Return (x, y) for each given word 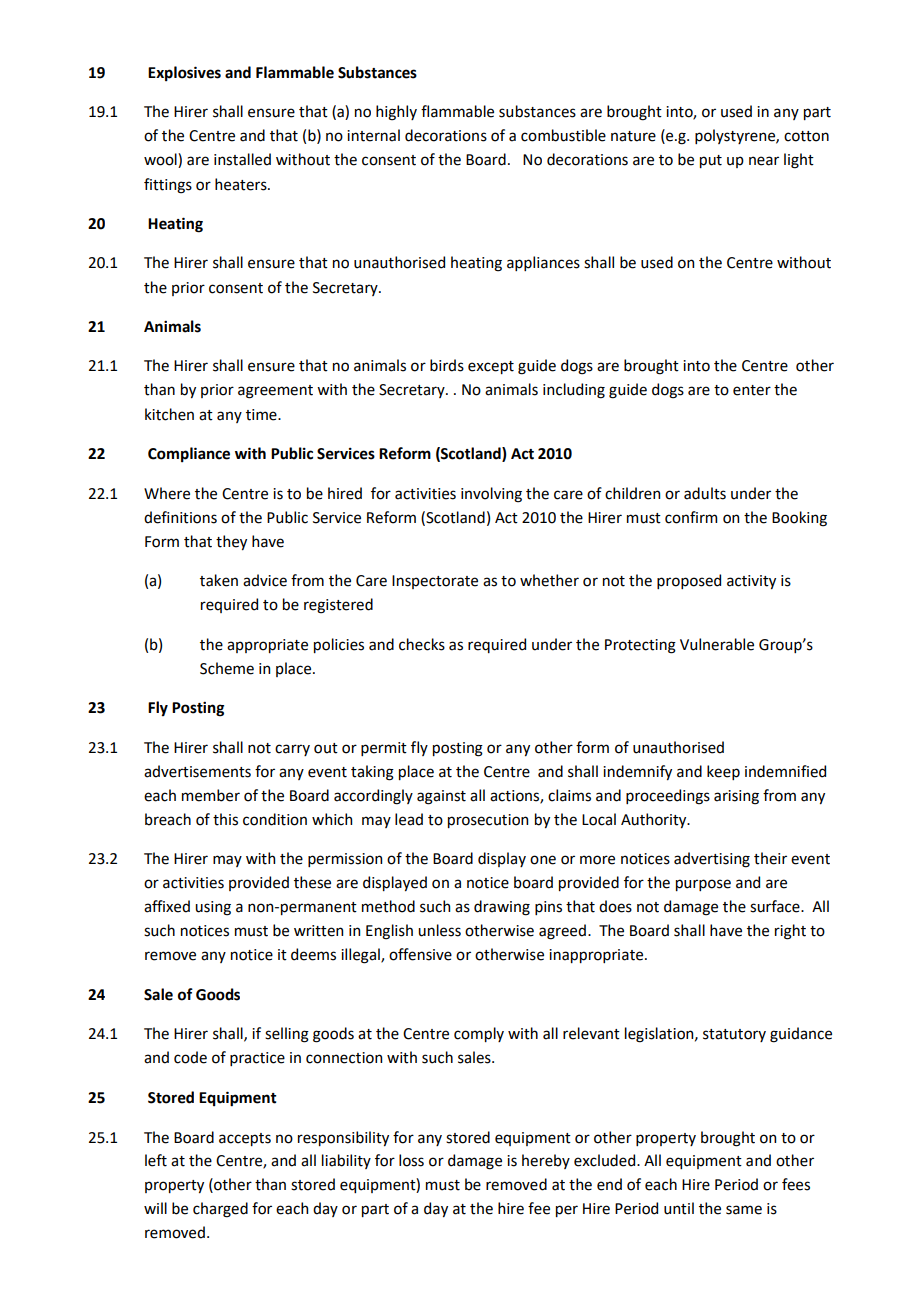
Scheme (227, 668)
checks (422, 644)
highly (396, 113)
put (711, 161)
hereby (546, 1161)
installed (242, 159)
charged (220, 1210)
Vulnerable (717, 644)
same (744, 1210)
